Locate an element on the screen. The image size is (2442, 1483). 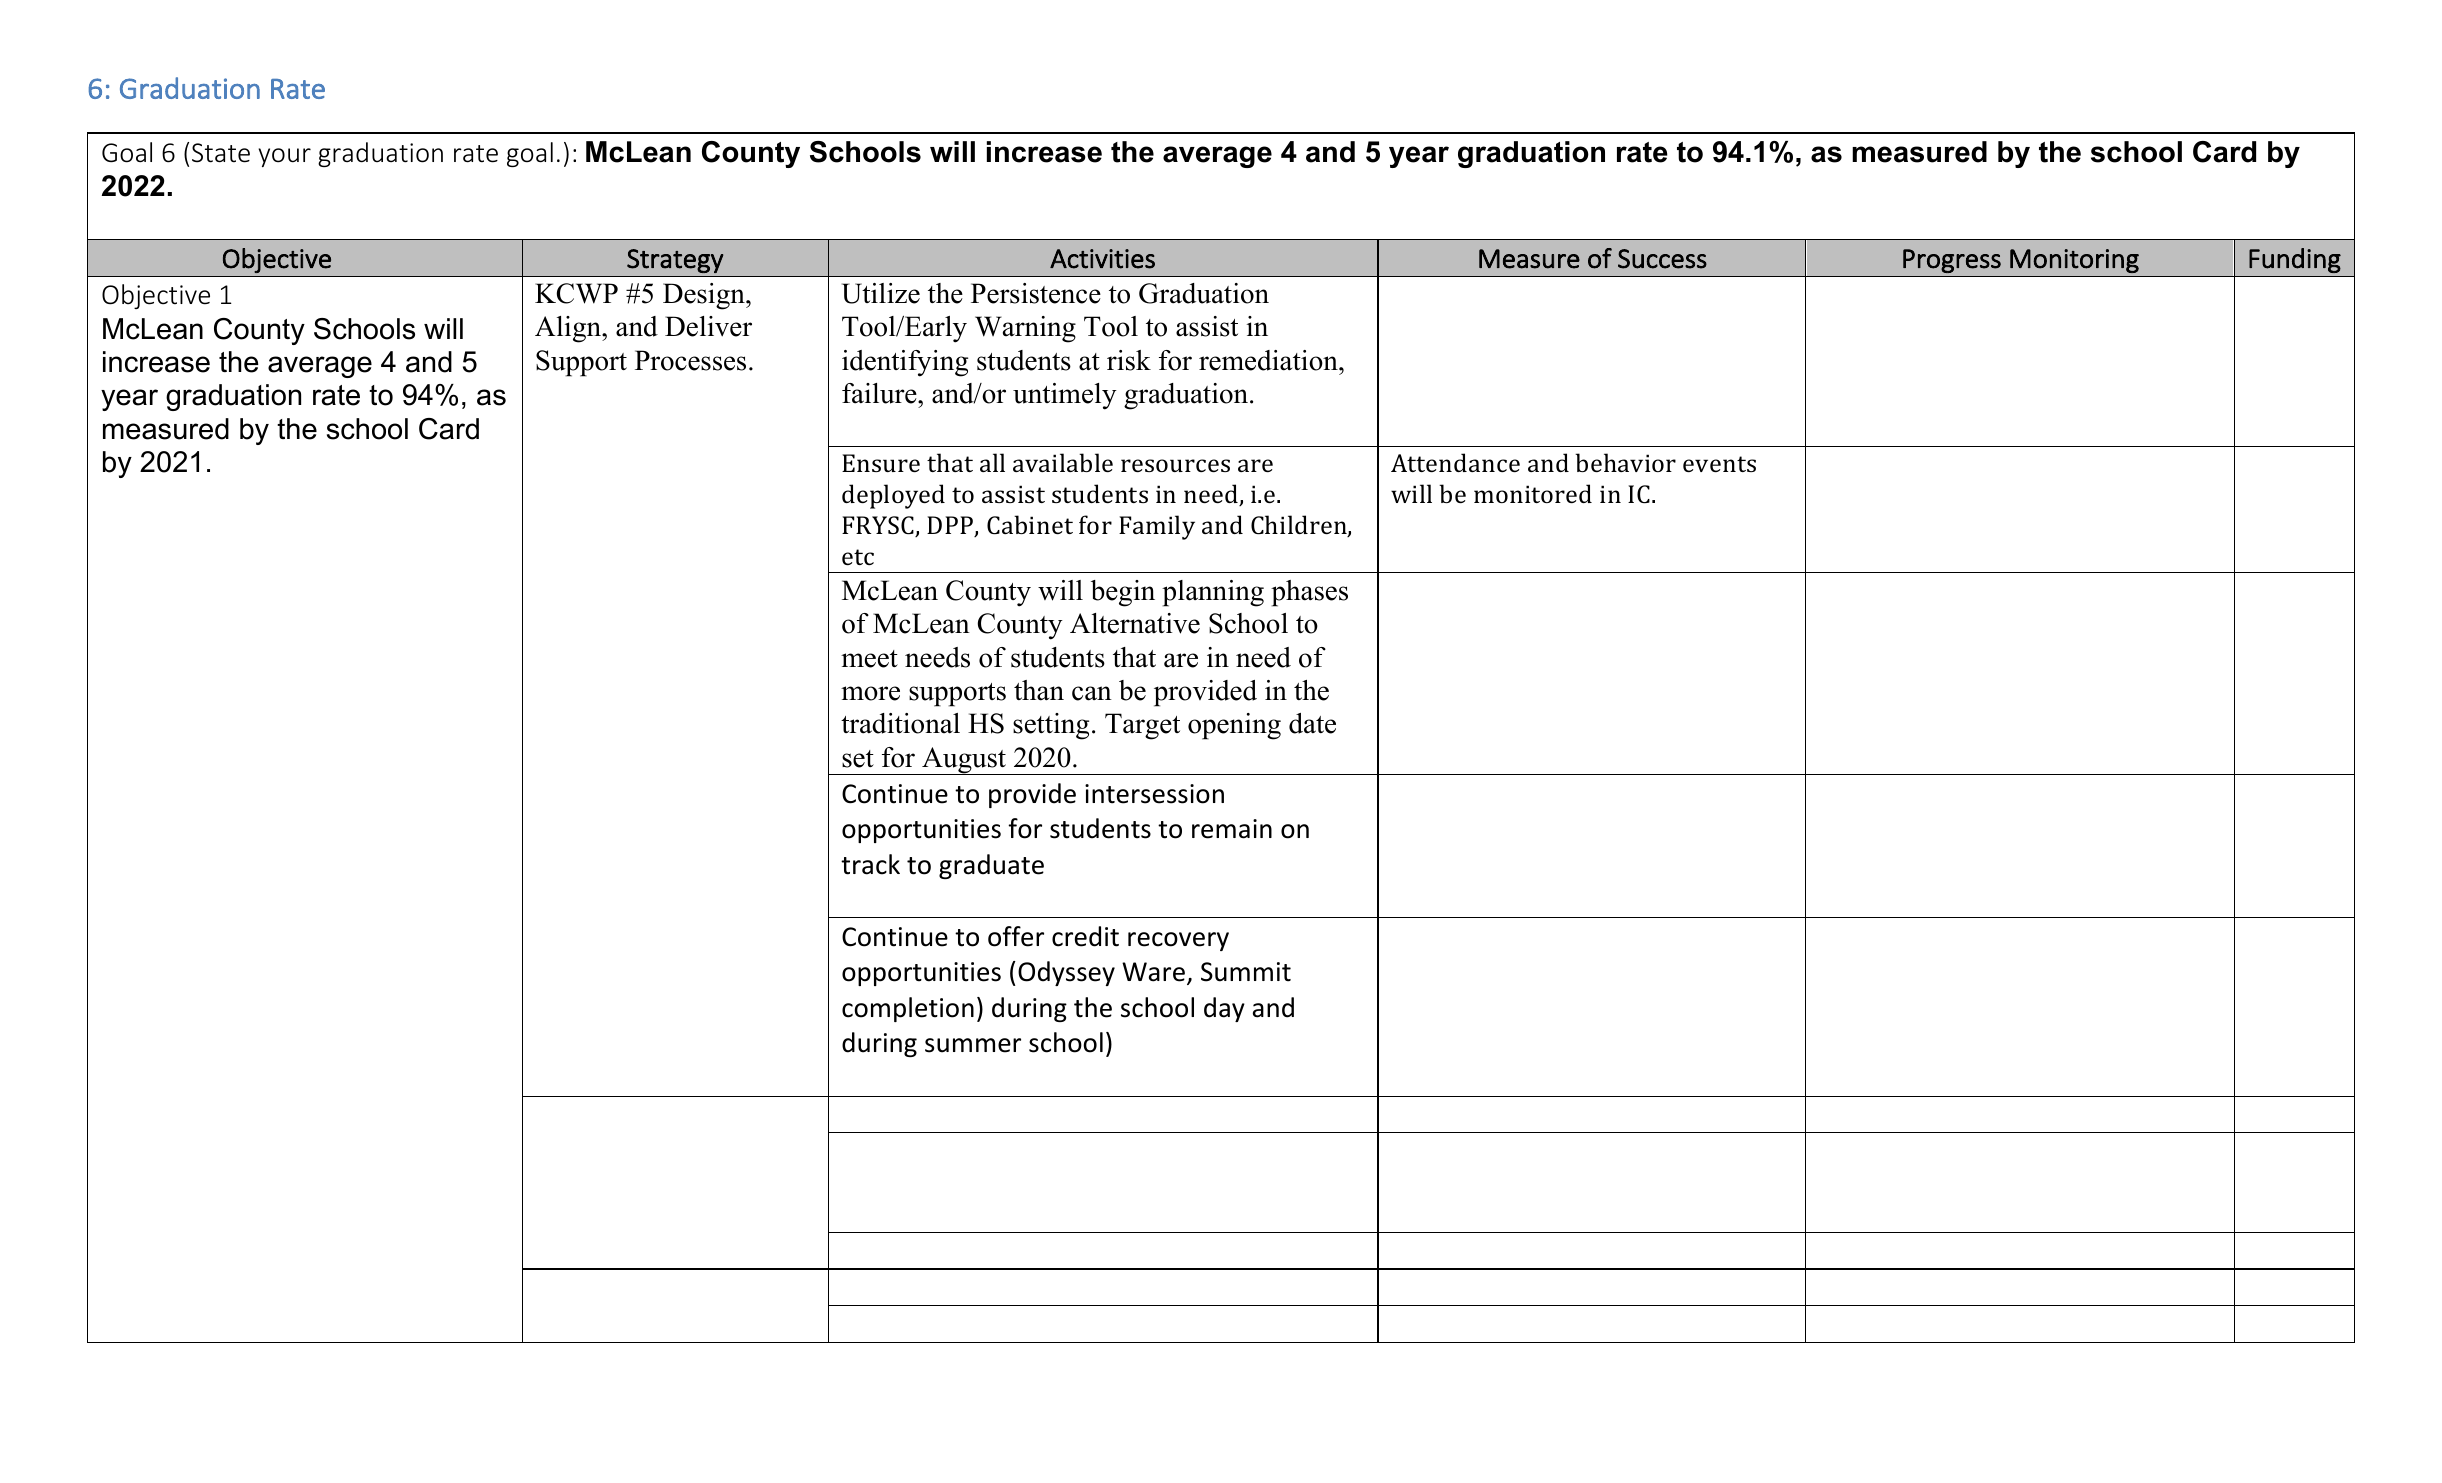
events is located at coordinates (1719, 464).
